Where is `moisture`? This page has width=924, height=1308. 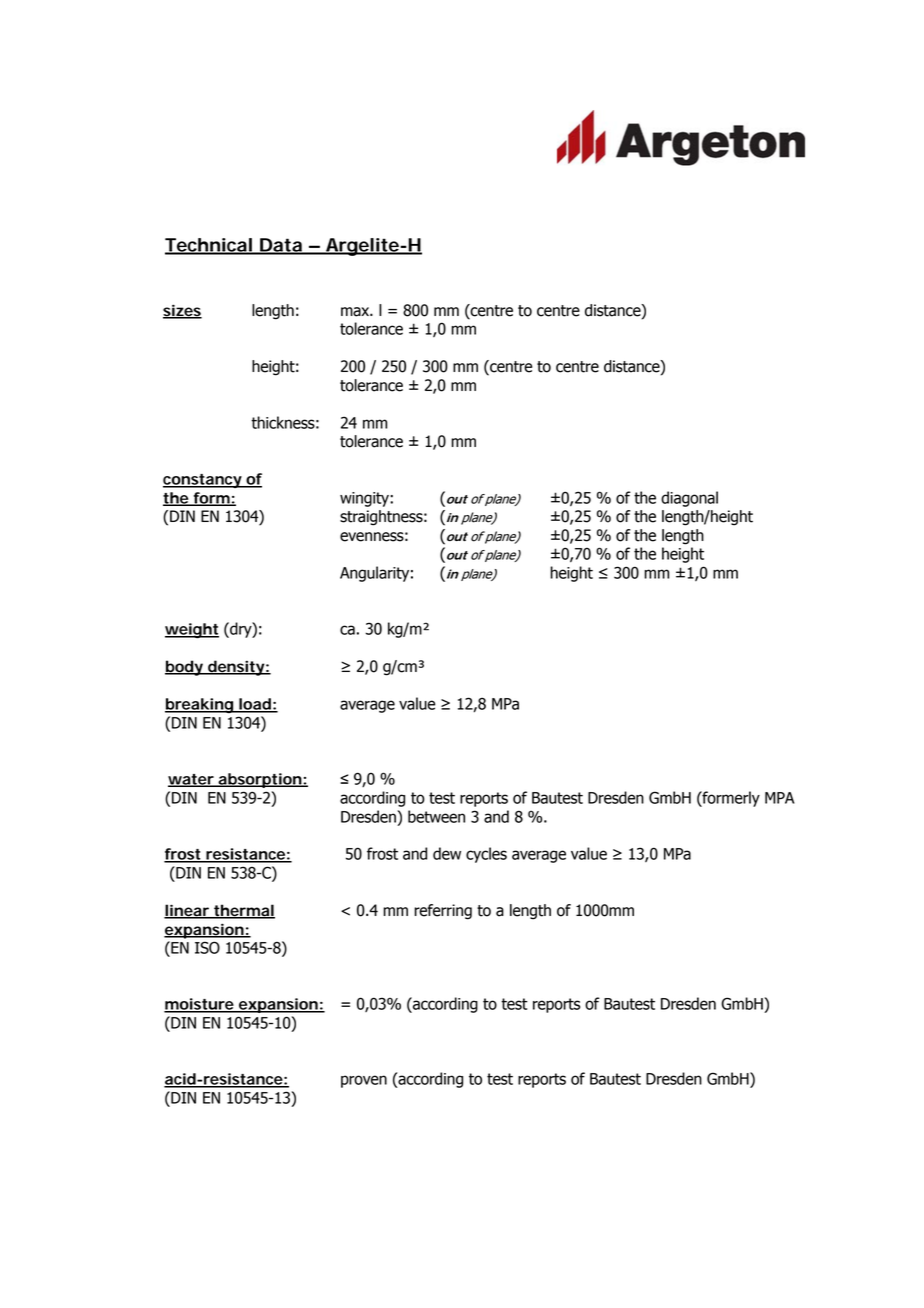 moisture is located at coordinates (200, 1005).
